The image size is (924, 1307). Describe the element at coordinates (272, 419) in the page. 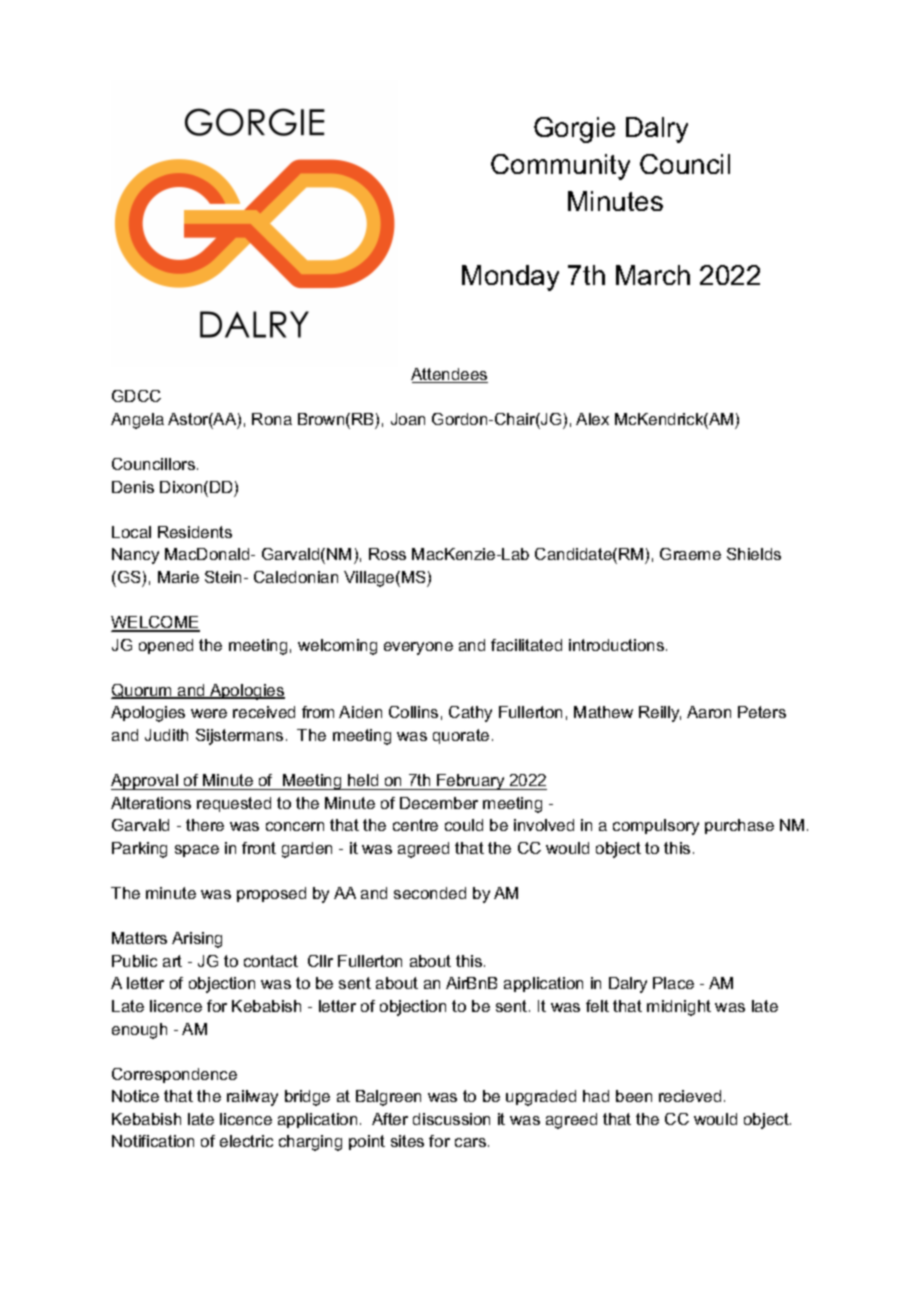

I see `Rona` at that location.
